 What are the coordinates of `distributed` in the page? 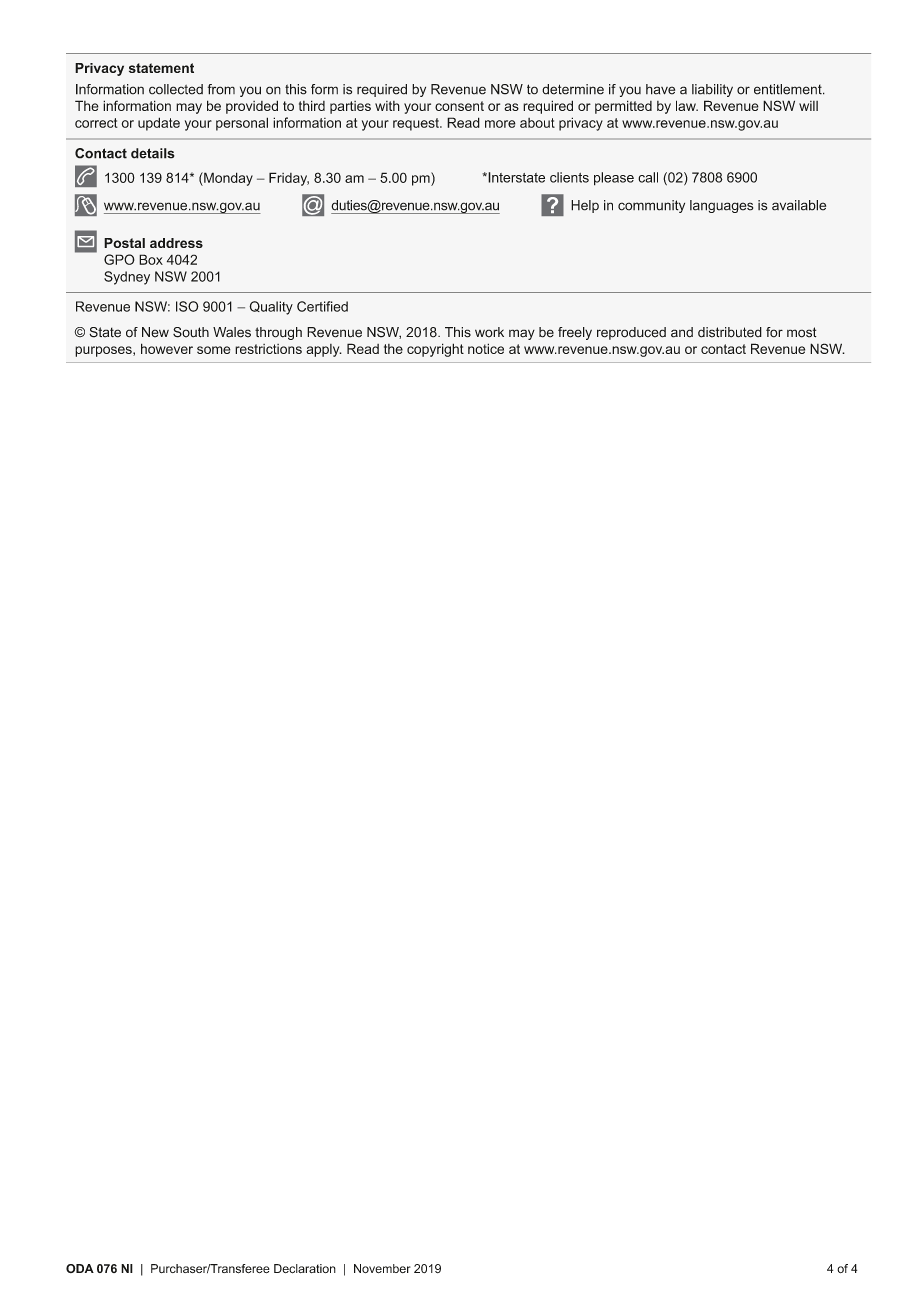 It's located at (730, 332).
